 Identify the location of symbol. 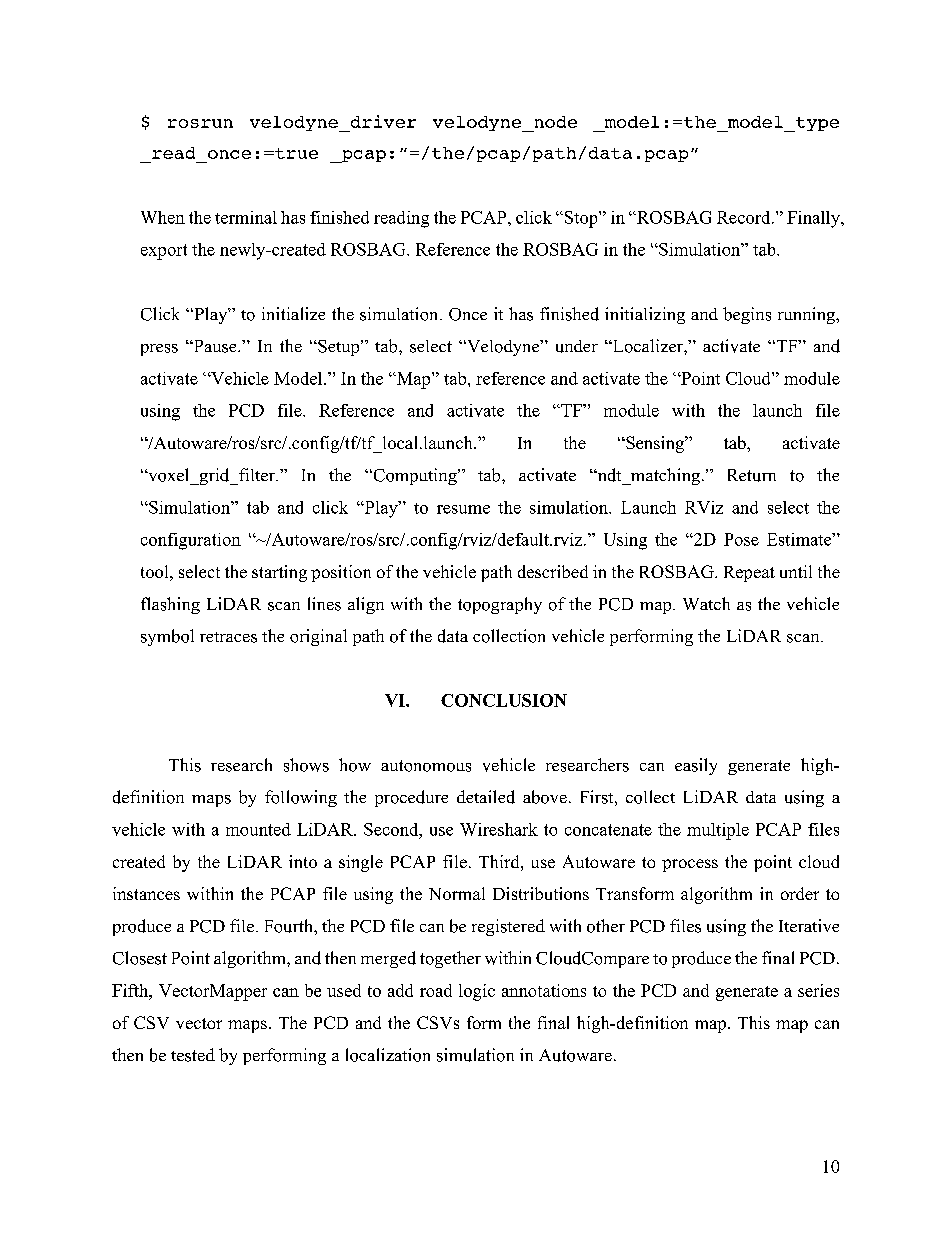
(167, 637).
